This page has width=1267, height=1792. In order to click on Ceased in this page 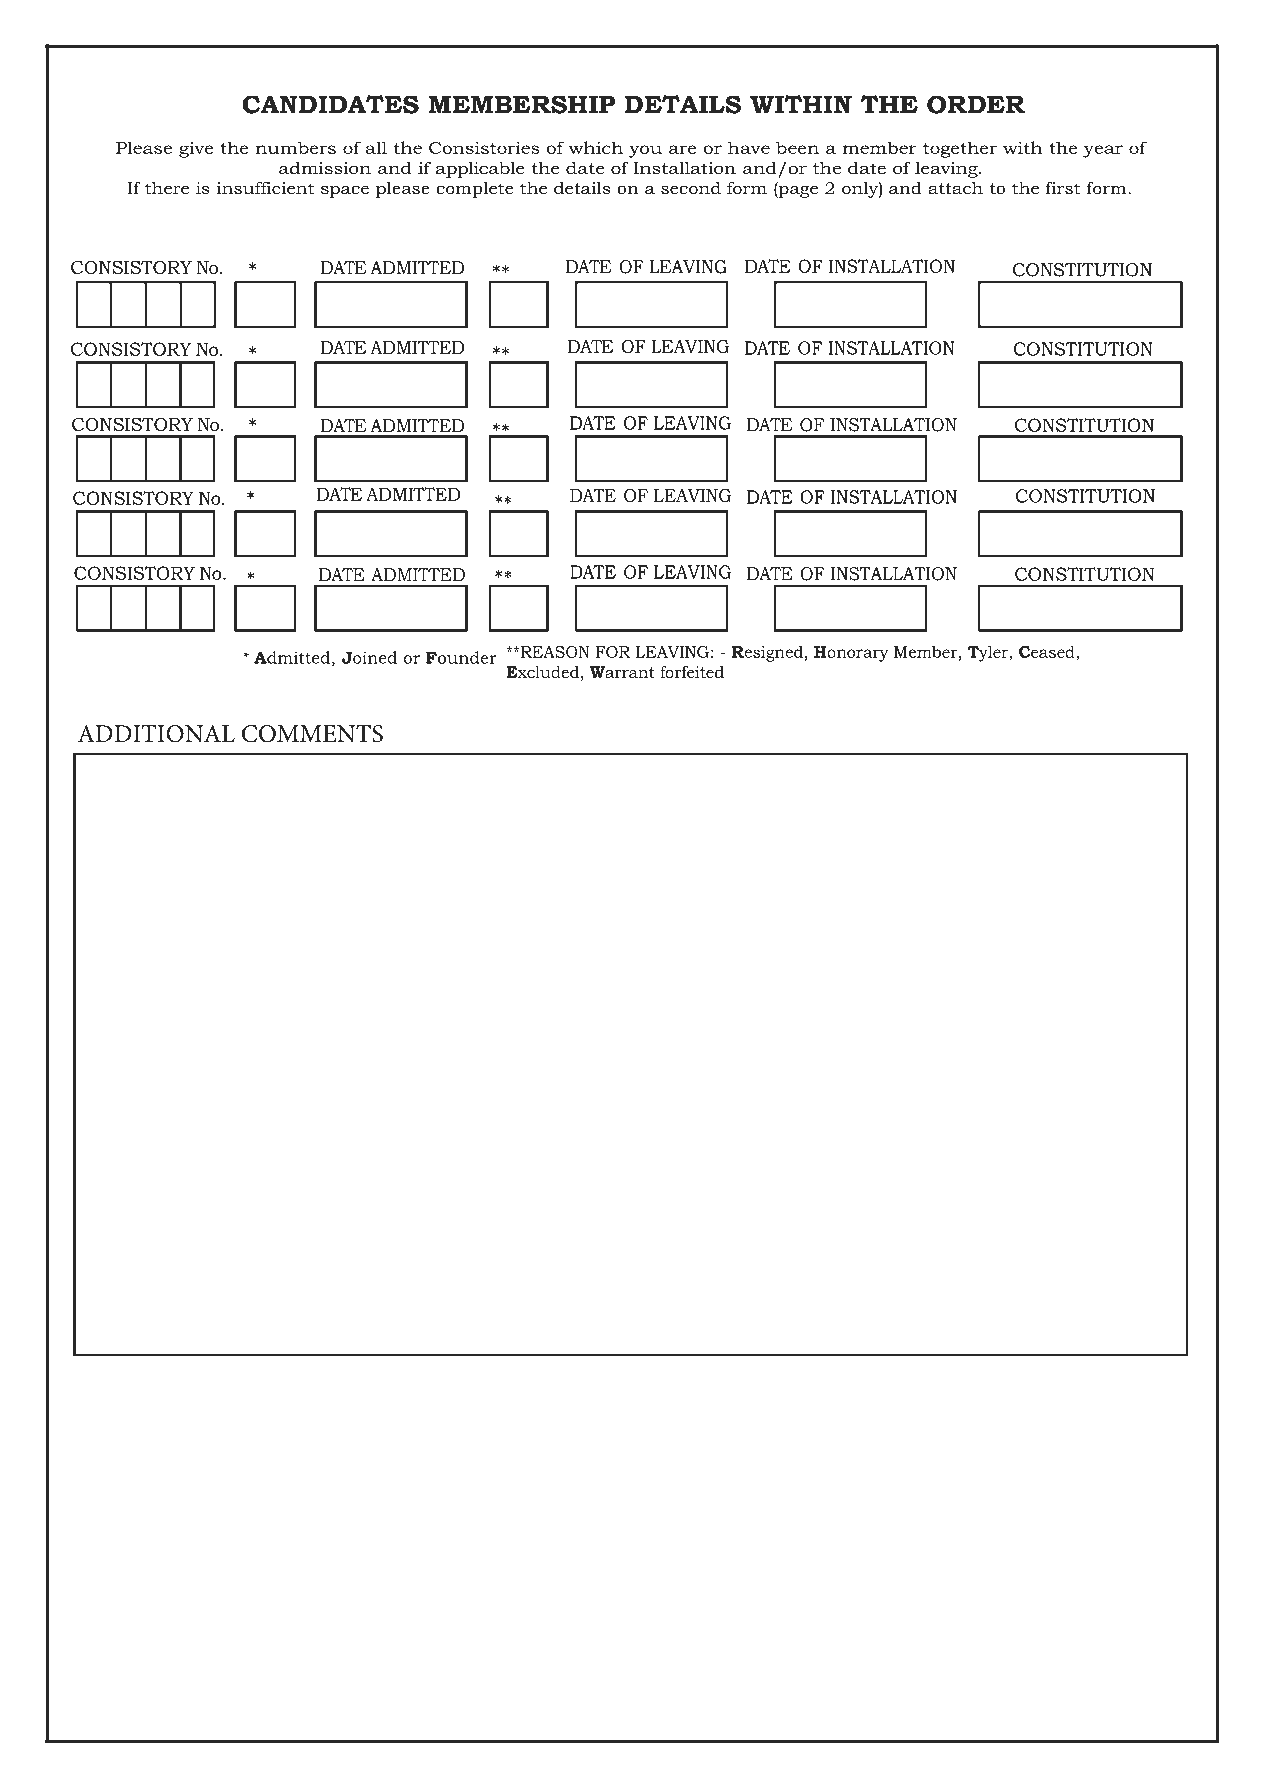, I will do `click(1048, 651)`.
